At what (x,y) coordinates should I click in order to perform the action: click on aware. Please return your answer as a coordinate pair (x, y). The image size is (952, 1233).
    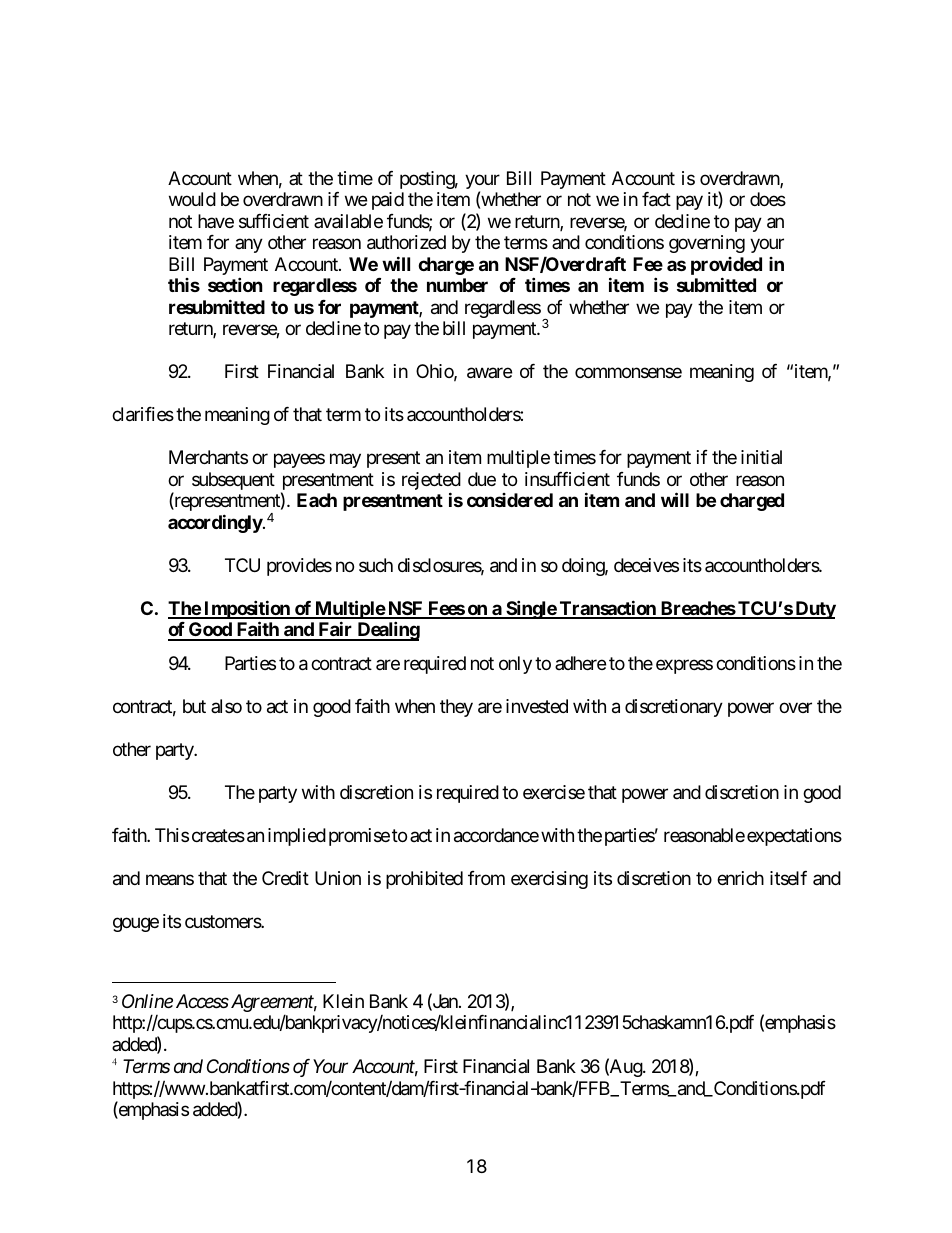
    Looking at the image, I should click on (489, 373).
